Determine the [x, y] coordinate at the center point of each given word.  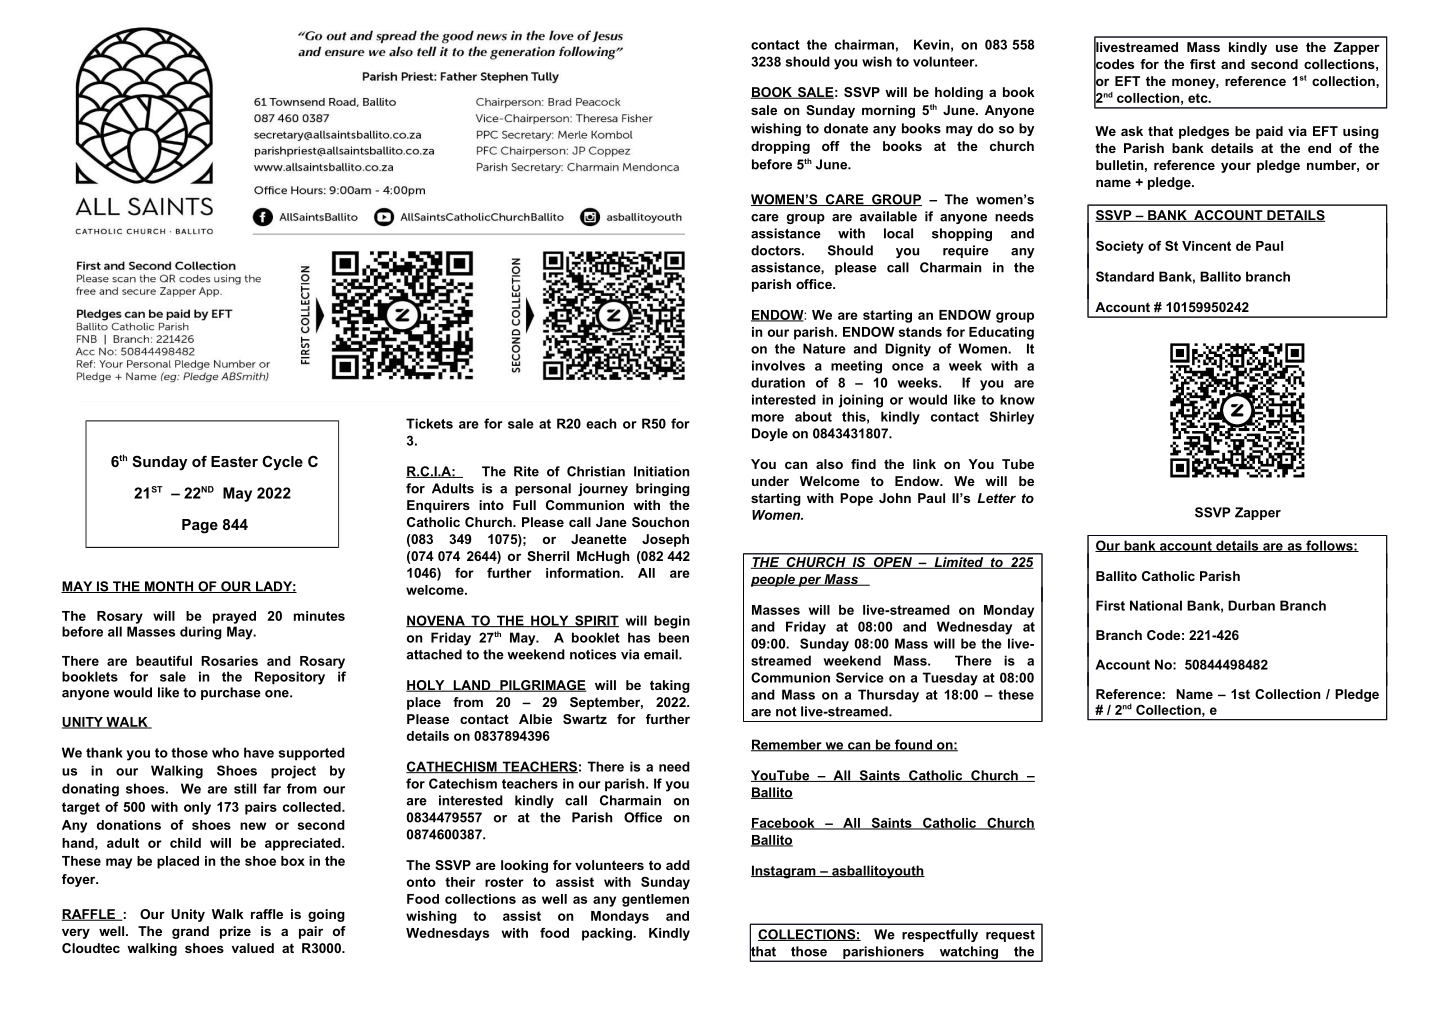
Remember [787, 745]
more [768, 418]
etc [1199, 98]
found [913, 745]
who [225, 752]
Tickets [429, 423]
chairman [864, 44]
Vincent [1206, 246]
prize [235, 932]
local [898, 233]
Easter [234, 461]
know [1017, 399]
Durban [1251, 605]
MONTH [169, 587]
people [774, 580]
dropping [780, 147]
